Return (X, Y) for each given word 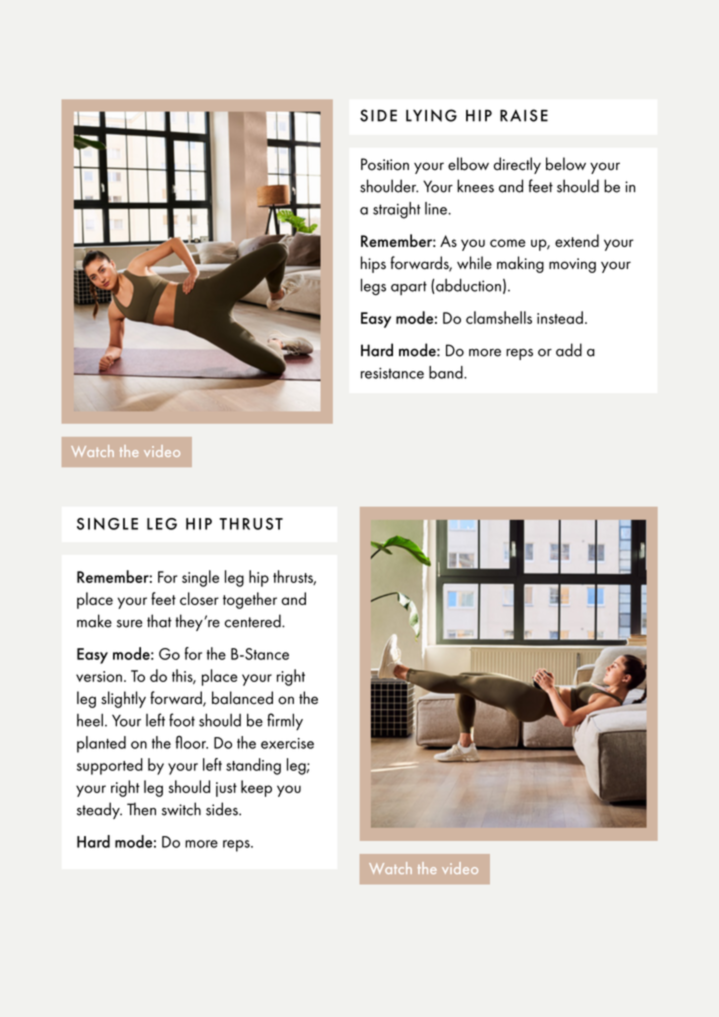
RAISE (524, 115)
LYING (431, 115)
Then (141, 809)
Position (385, 164)
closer (199, 598)
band (447, 372)
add (569, 350)
